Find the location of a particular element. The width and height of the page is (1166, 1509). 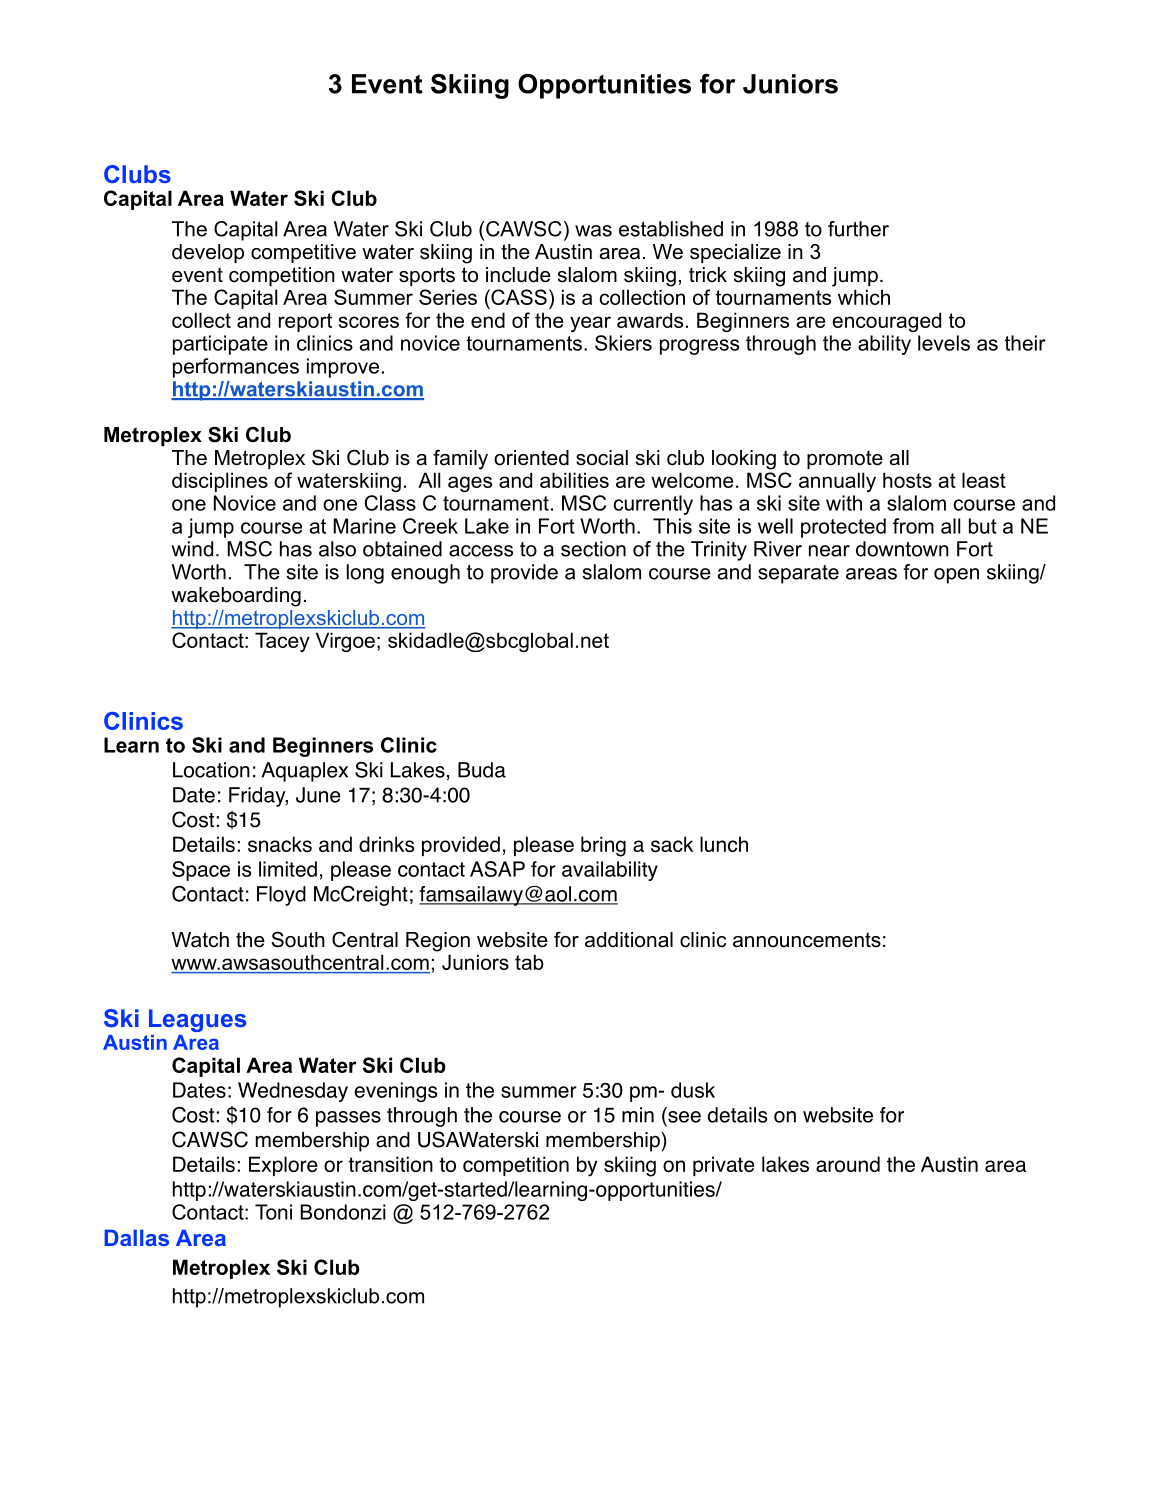

snacks is located at coordinates (280, 844).
